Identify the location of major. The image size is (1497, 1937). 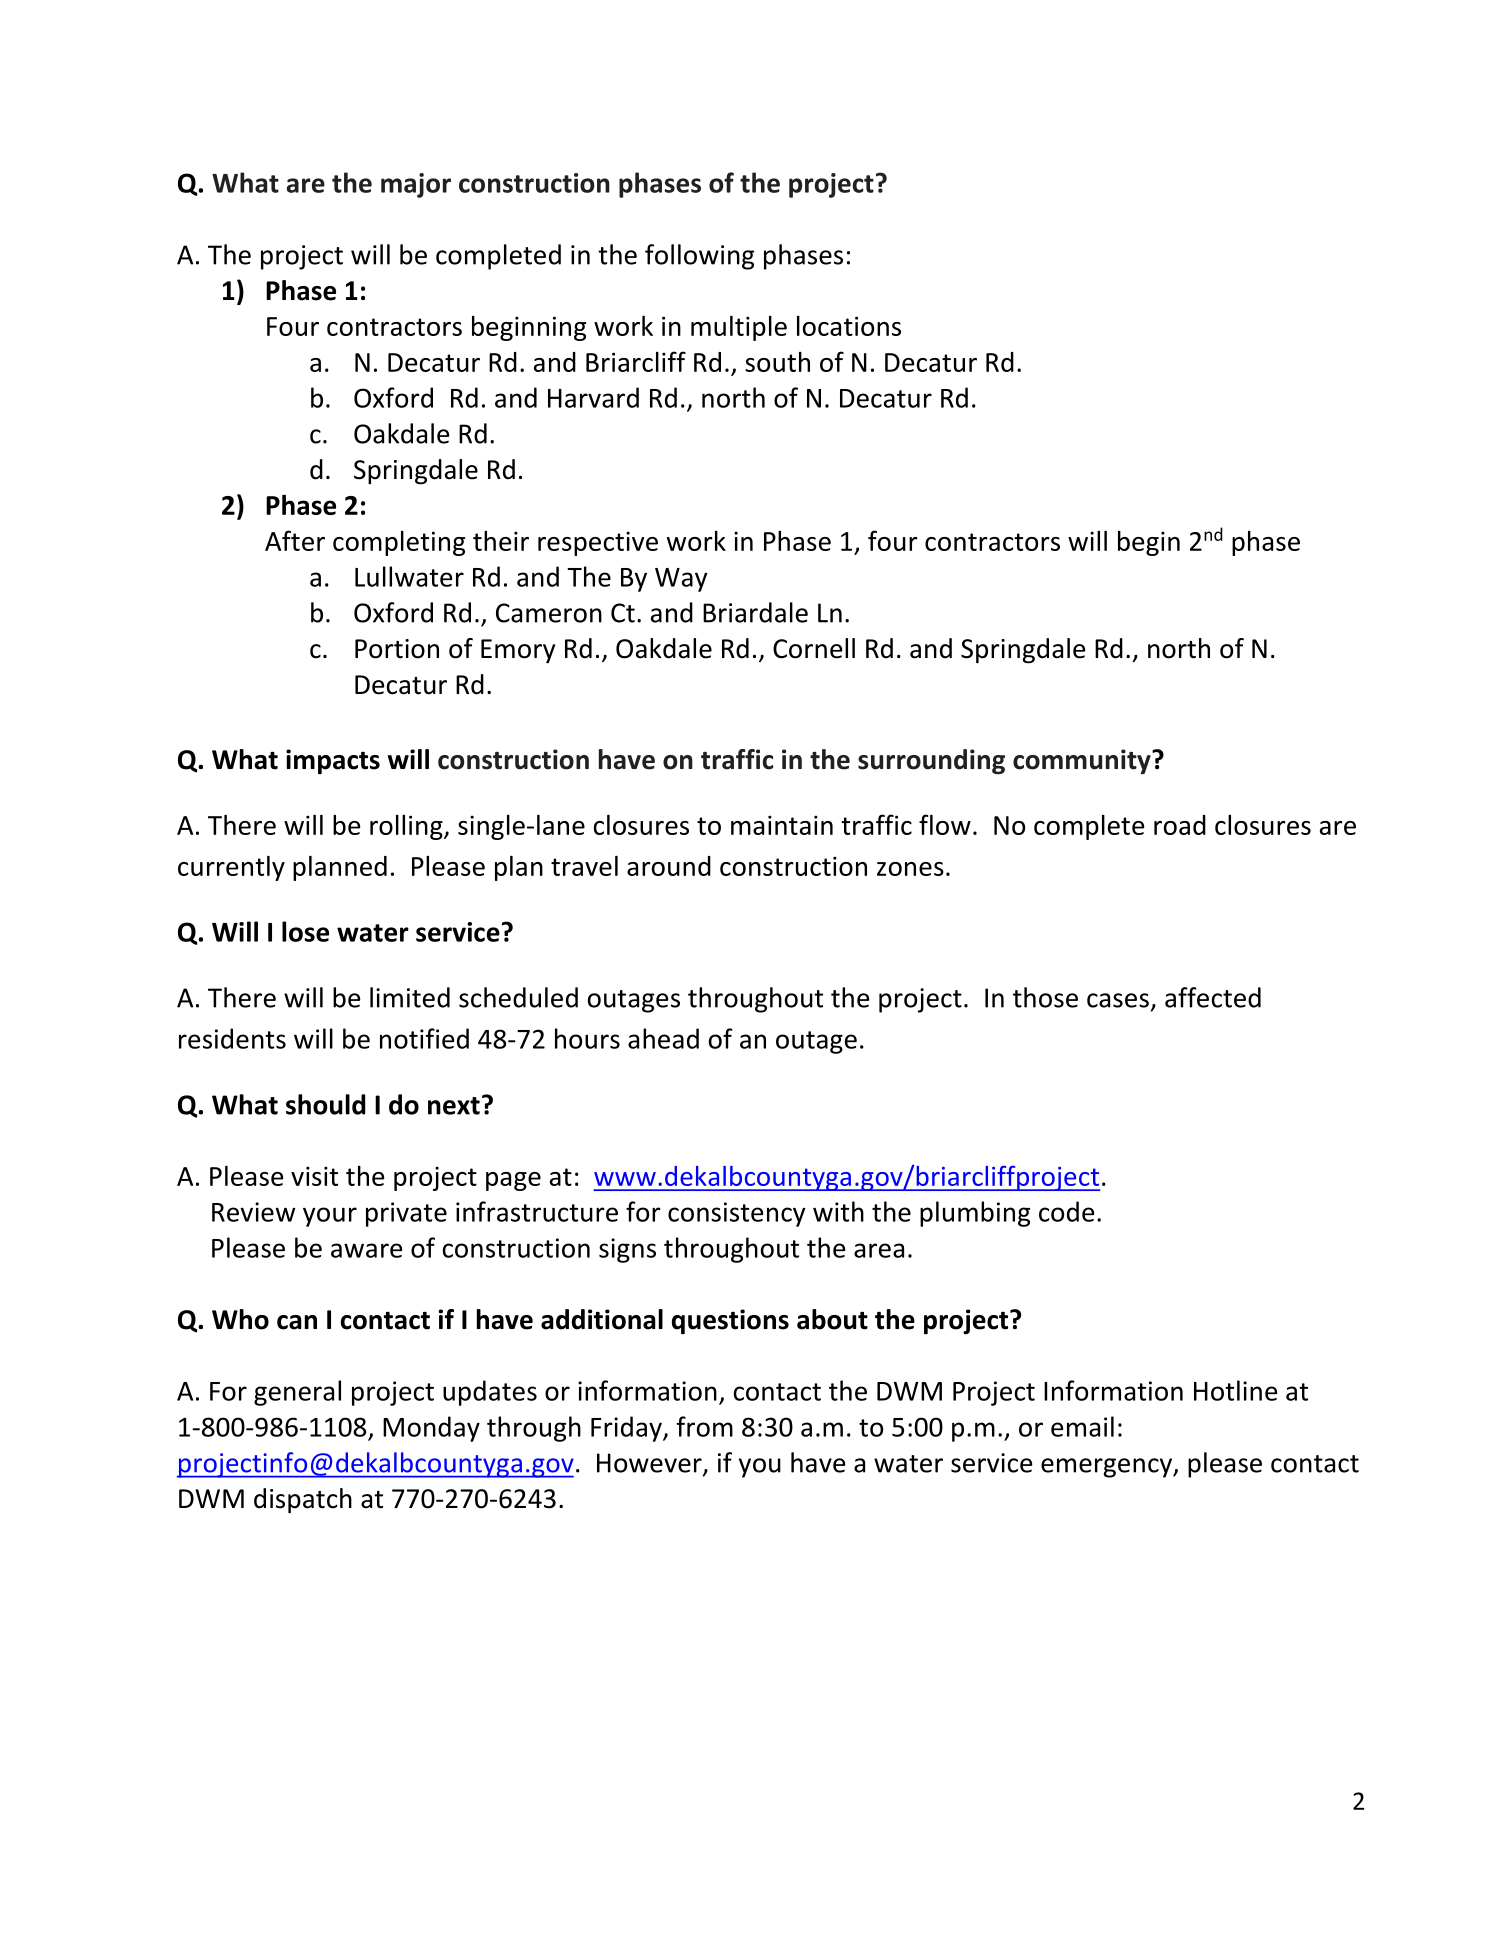
(416, 185).
